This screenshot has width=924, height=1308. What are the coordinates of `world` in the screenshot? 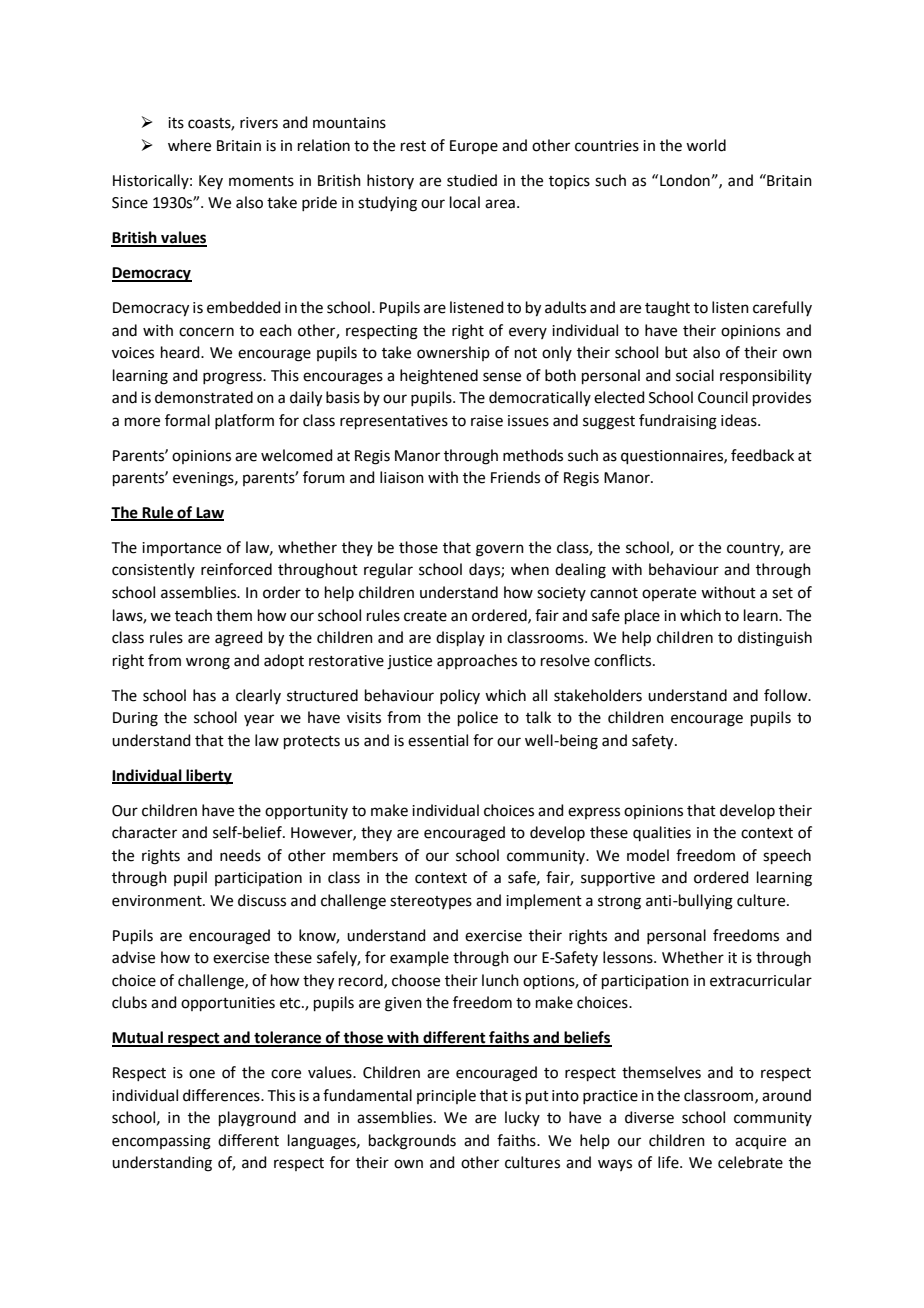 It's located at (706, 145).
